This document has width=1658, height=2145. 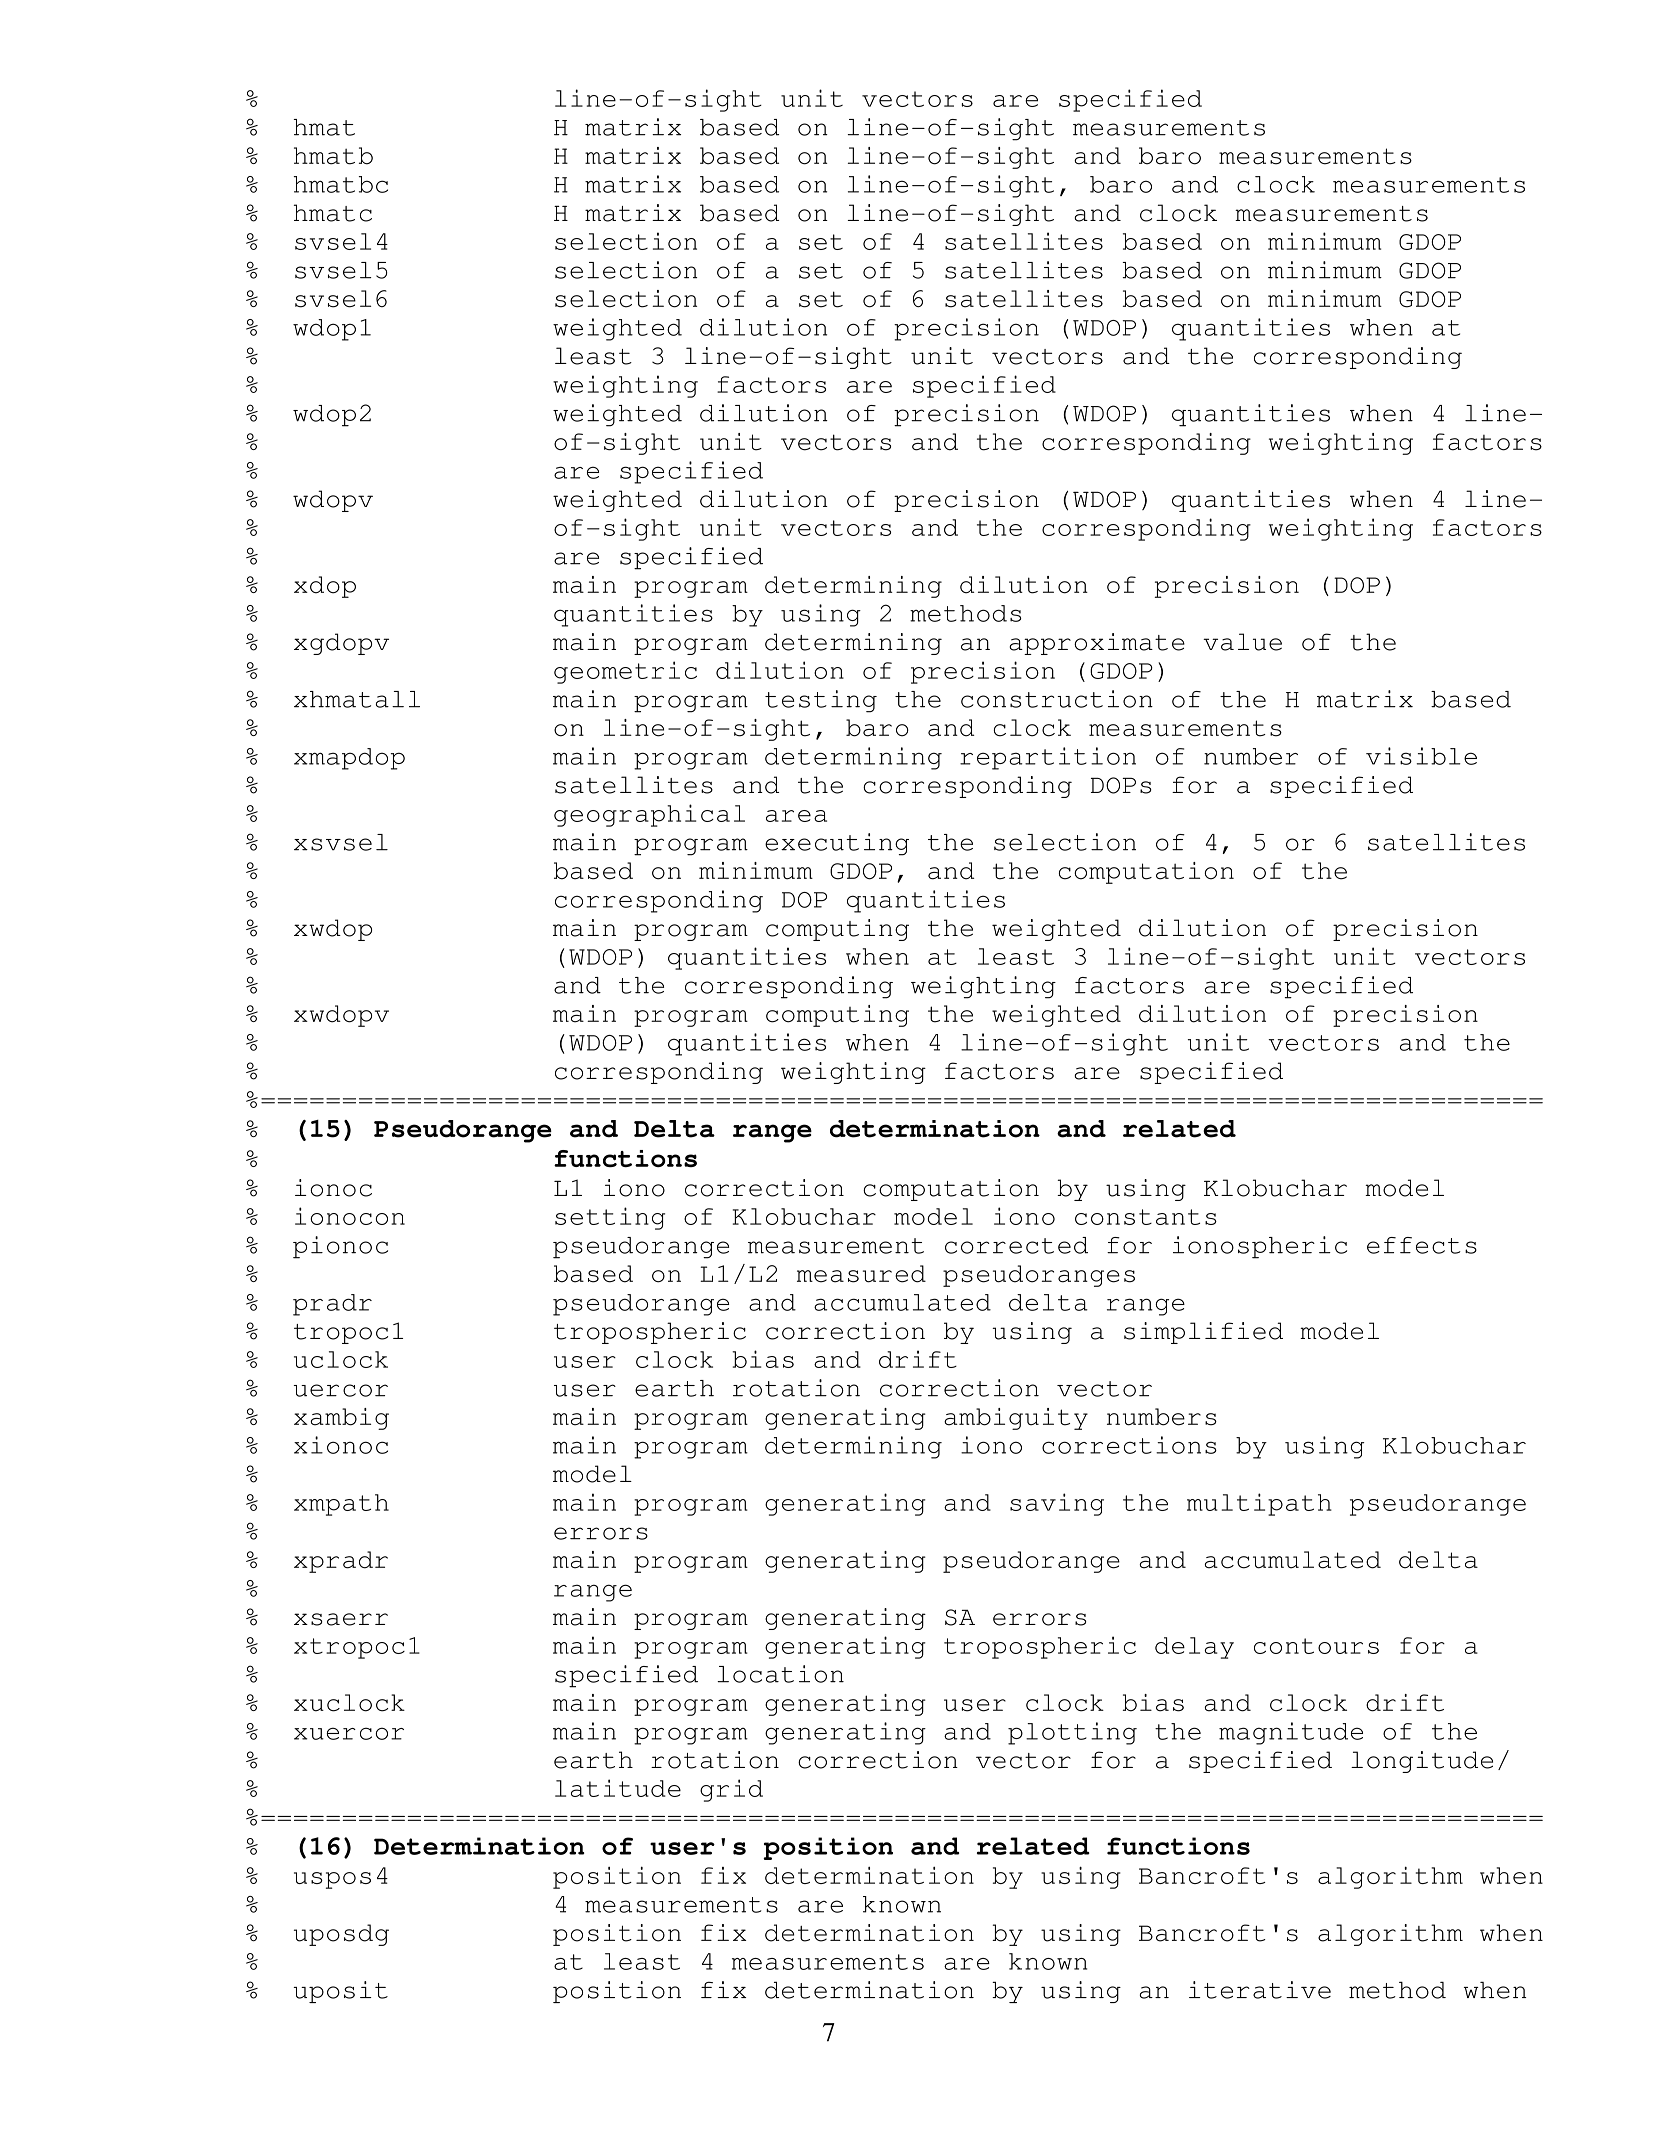 What do you see at coordinates (1016, 1245) in the document?
I see `corrected` at bounding box center [1016, 1245].
